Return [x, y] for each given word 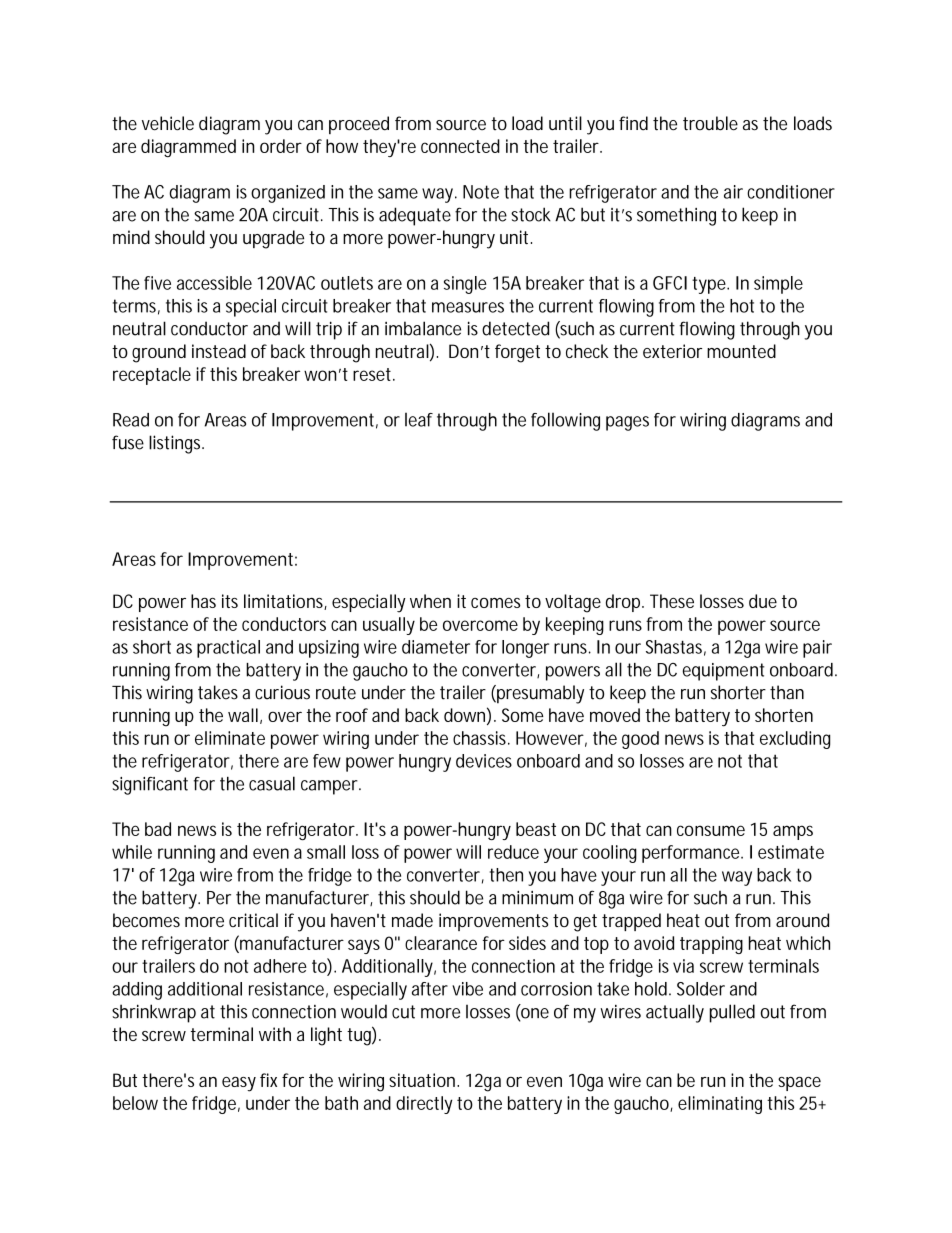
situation [424, 1080]
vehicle [168, 123]
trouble [710, 123]
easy [239, 1084]
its [230, 601]
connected [460, 146]
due [763, 601]
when [430, 601]
